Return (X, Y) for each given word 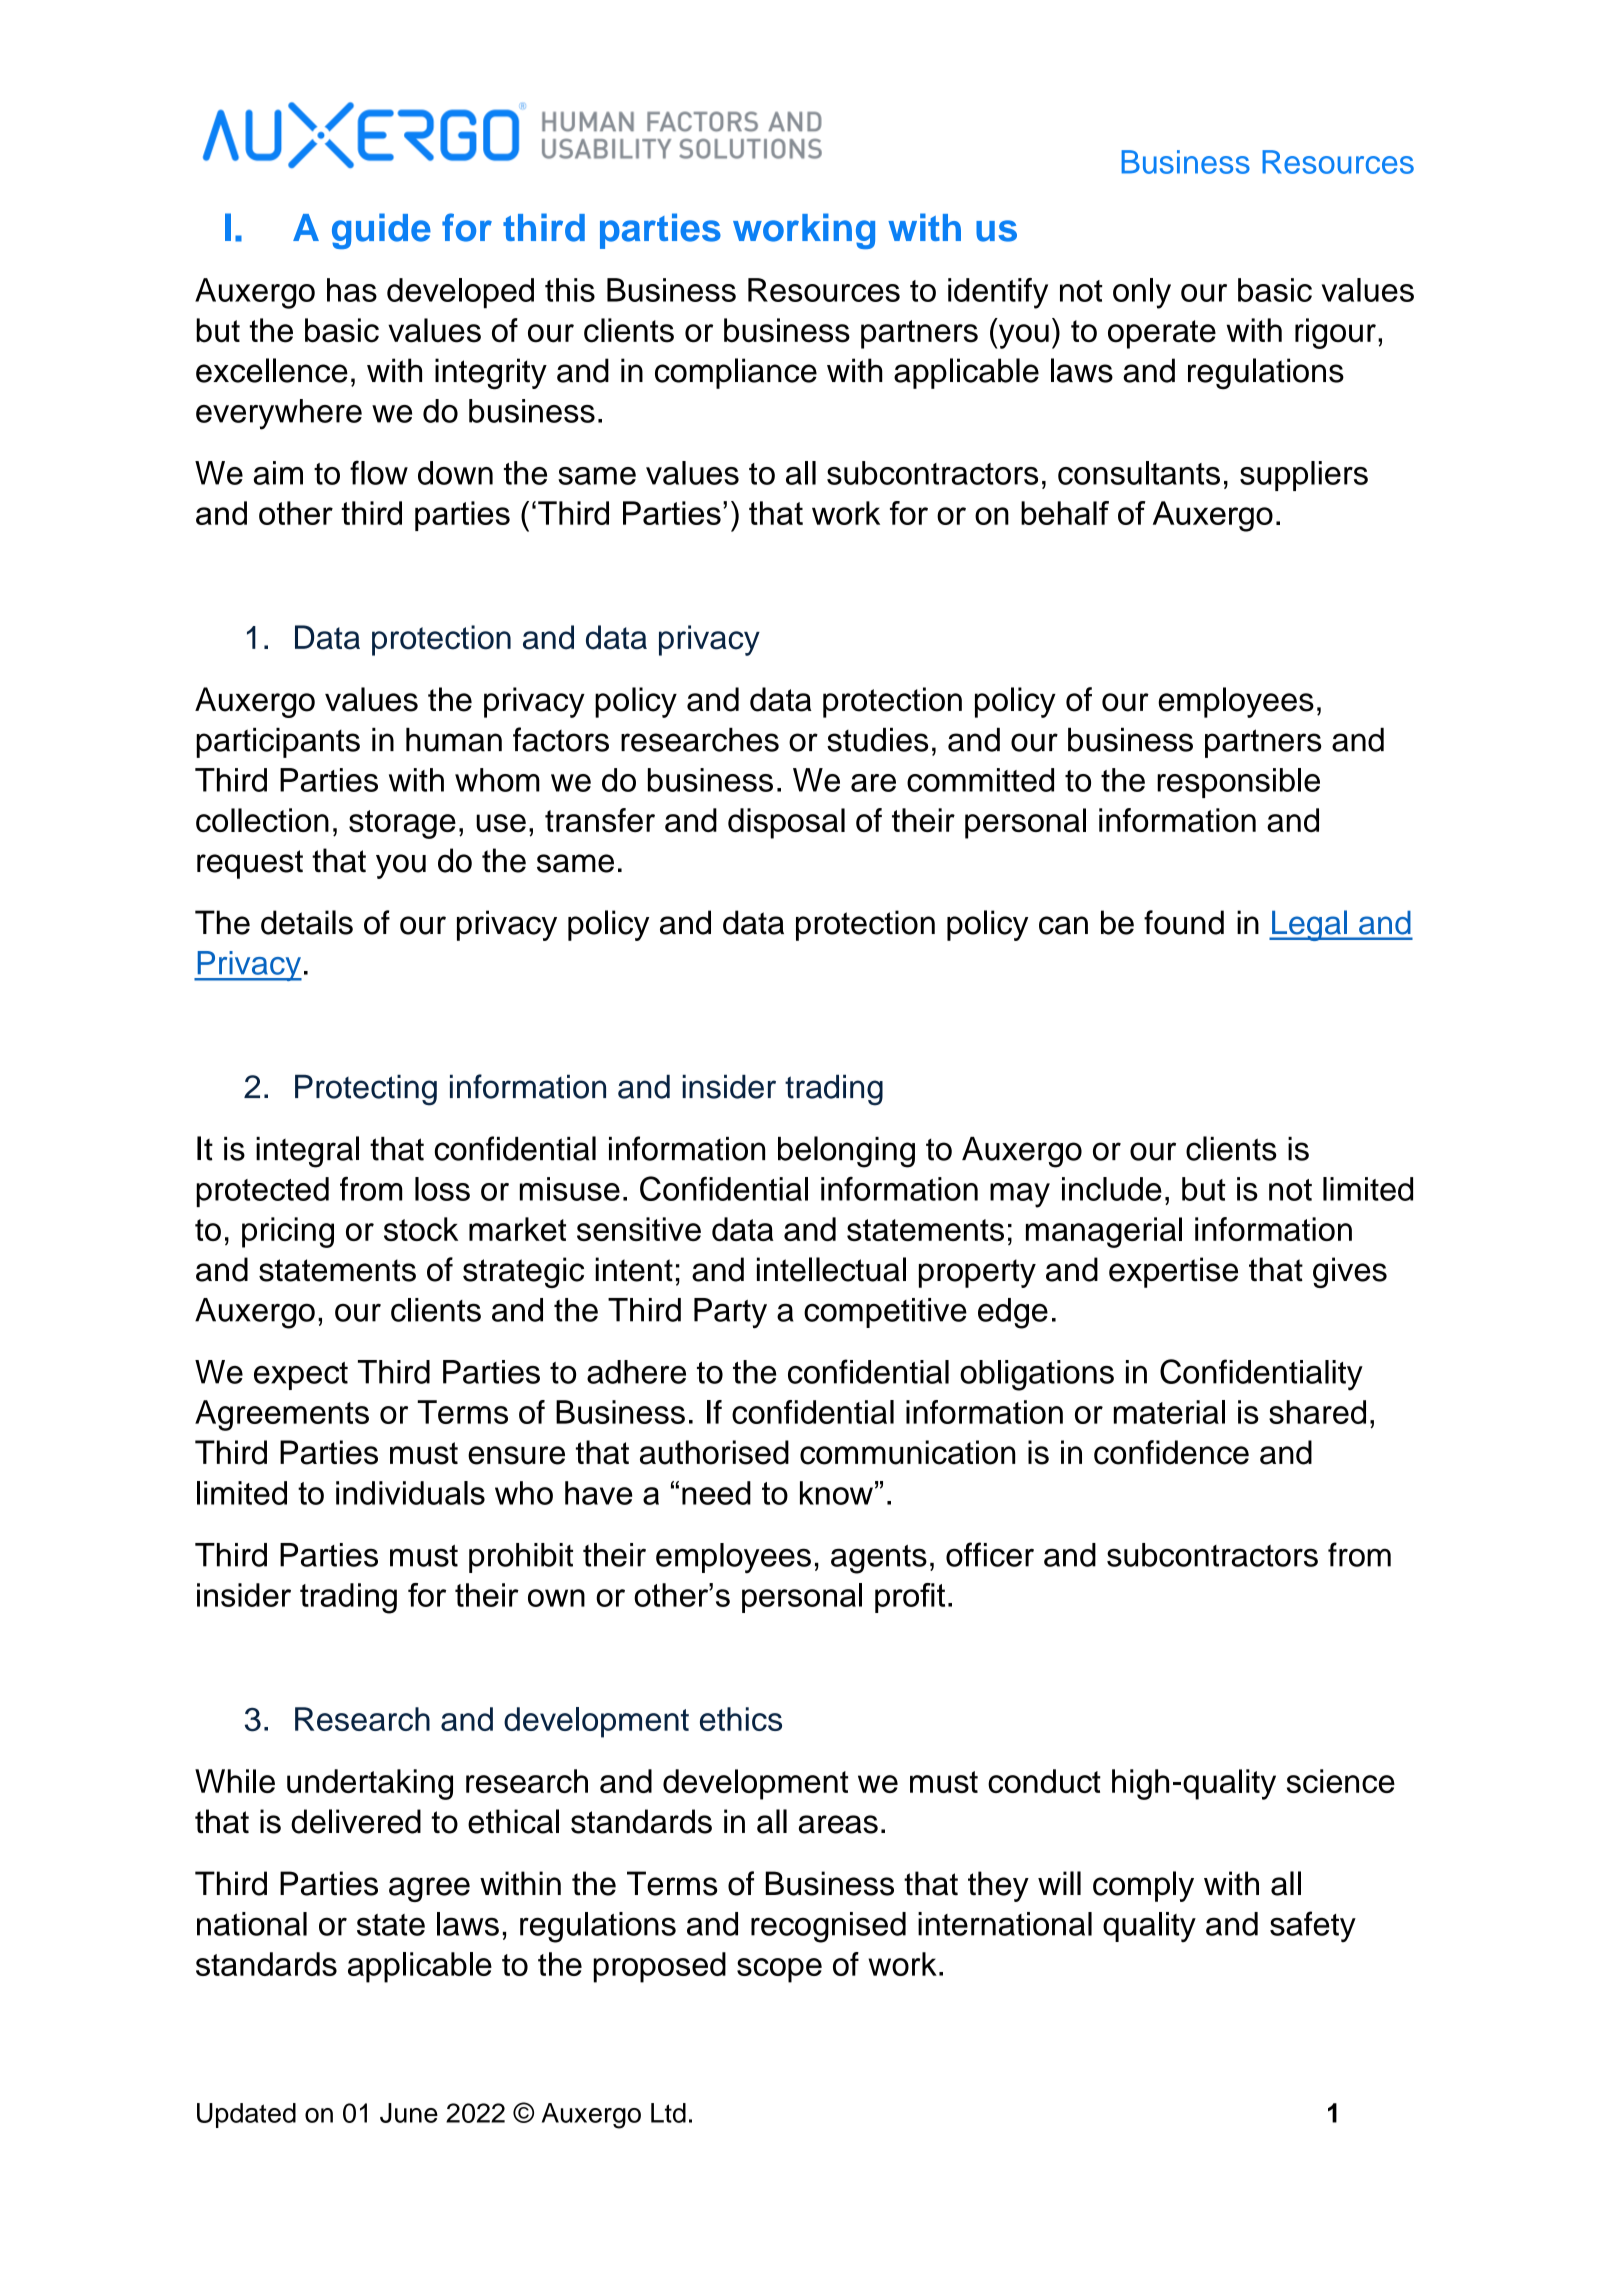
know (836, 1493)
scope (779, 1970)
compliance (736, 373)
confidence (1171, 1452)
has (352, 290)
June (409, 2113)
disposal (786, 823)
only (1142, 293)
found (1184, 922)
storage (402, 824)
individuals (410, 1493)
